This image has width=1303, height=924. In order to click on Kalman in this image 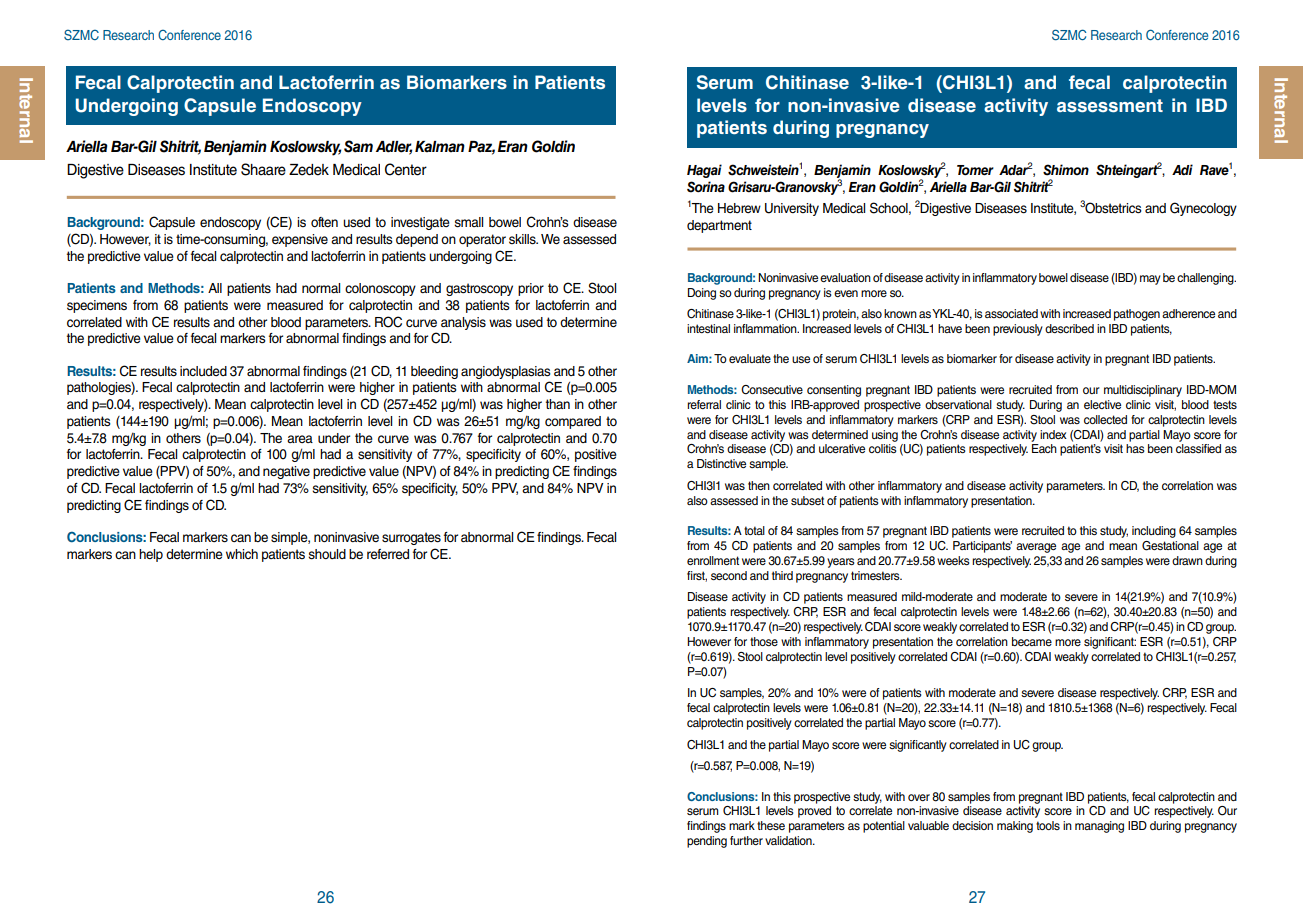, I will do `click(440, 147)`.
